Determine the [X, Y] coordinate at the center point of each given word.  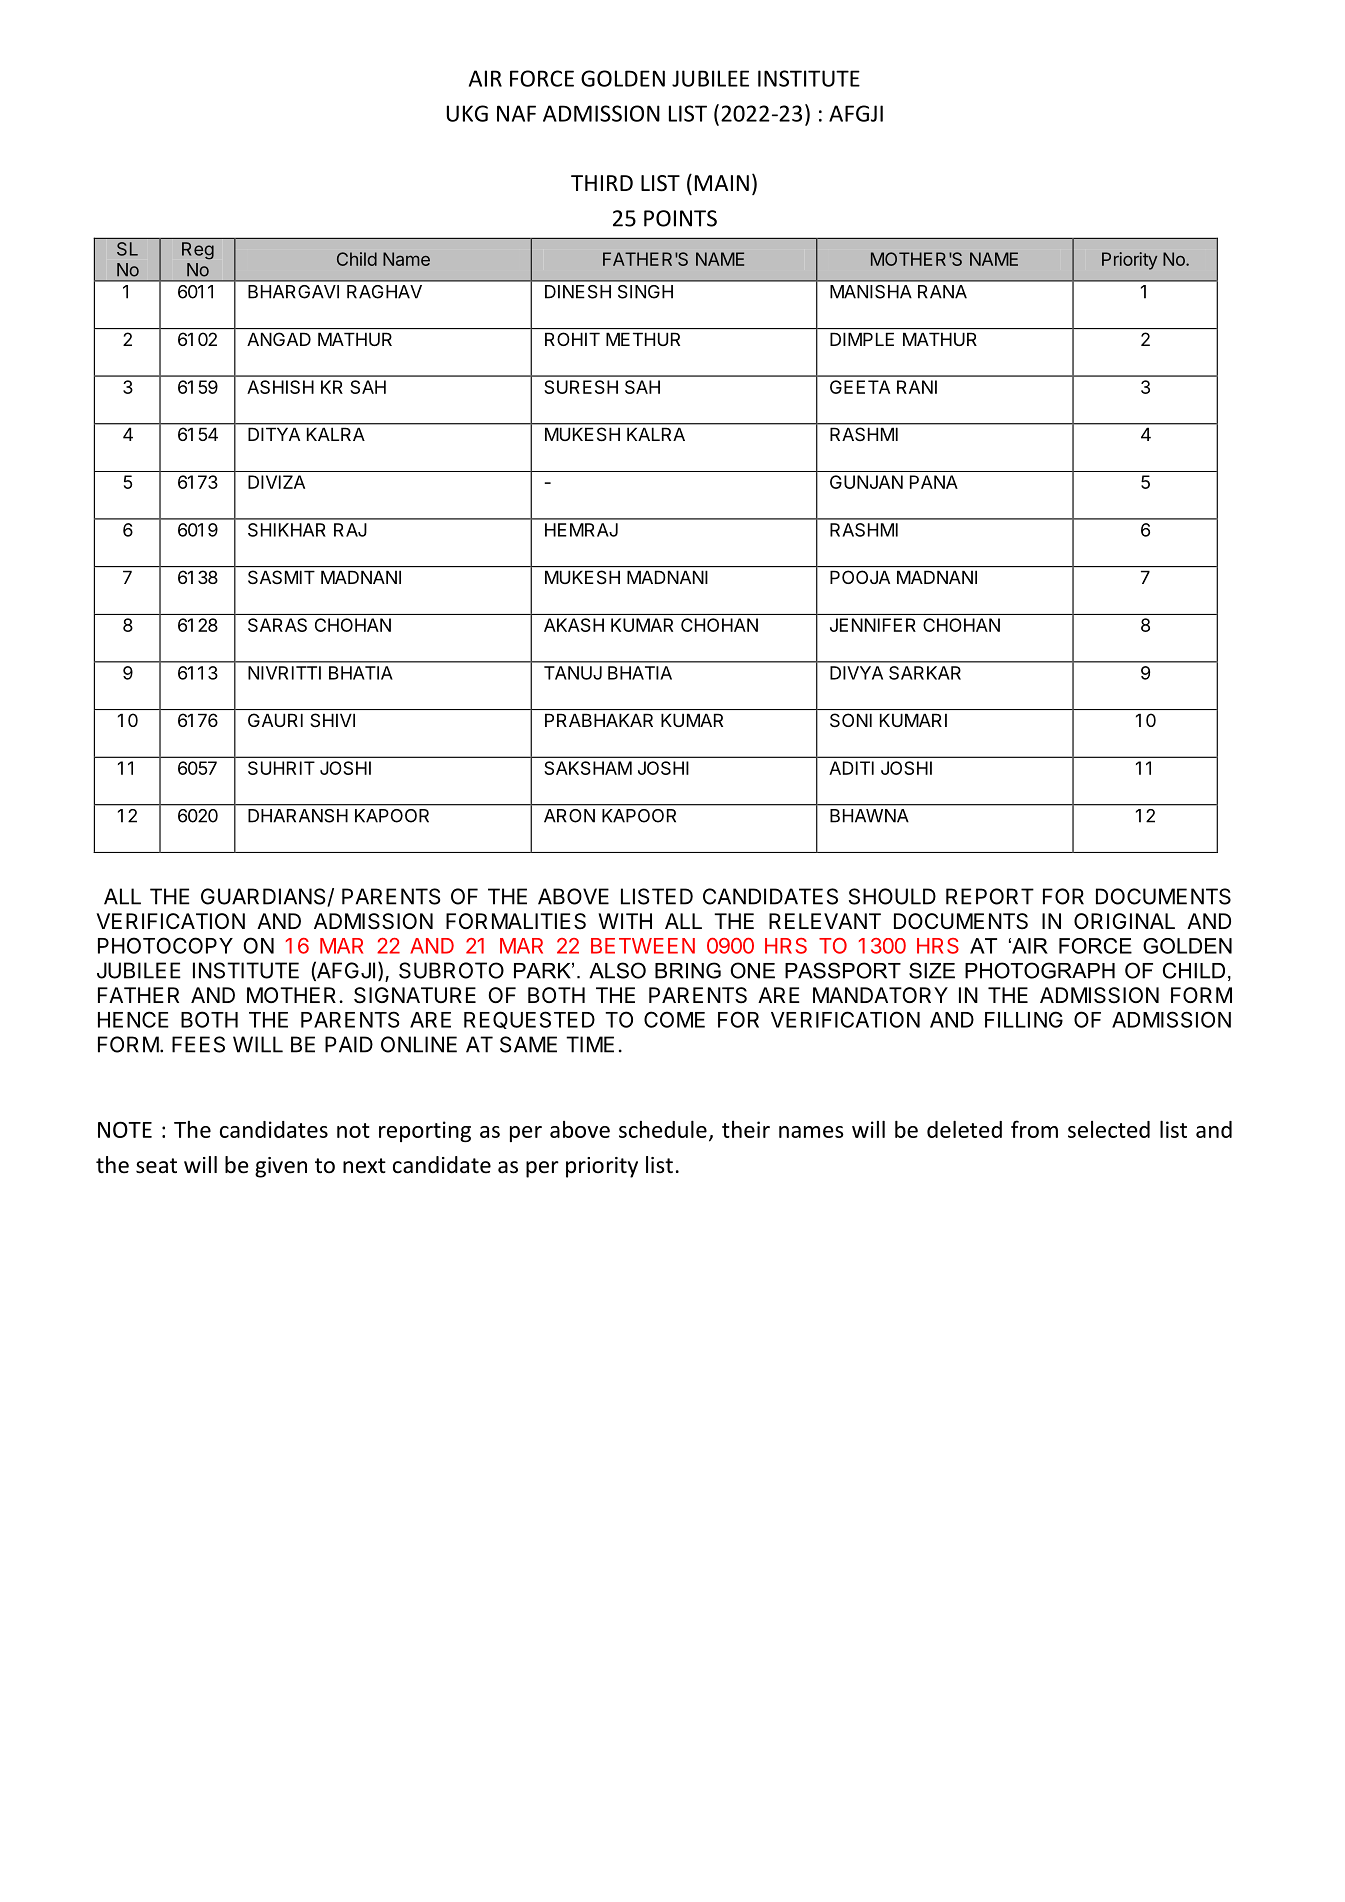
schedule [663, 1129]
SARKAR [925, 673]
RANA [942, 292]
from [1034, 1129]
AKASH [574, 625]
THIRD [602, 183]
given [281, 1167]
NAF [516, 113]
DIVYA [856, 673]
